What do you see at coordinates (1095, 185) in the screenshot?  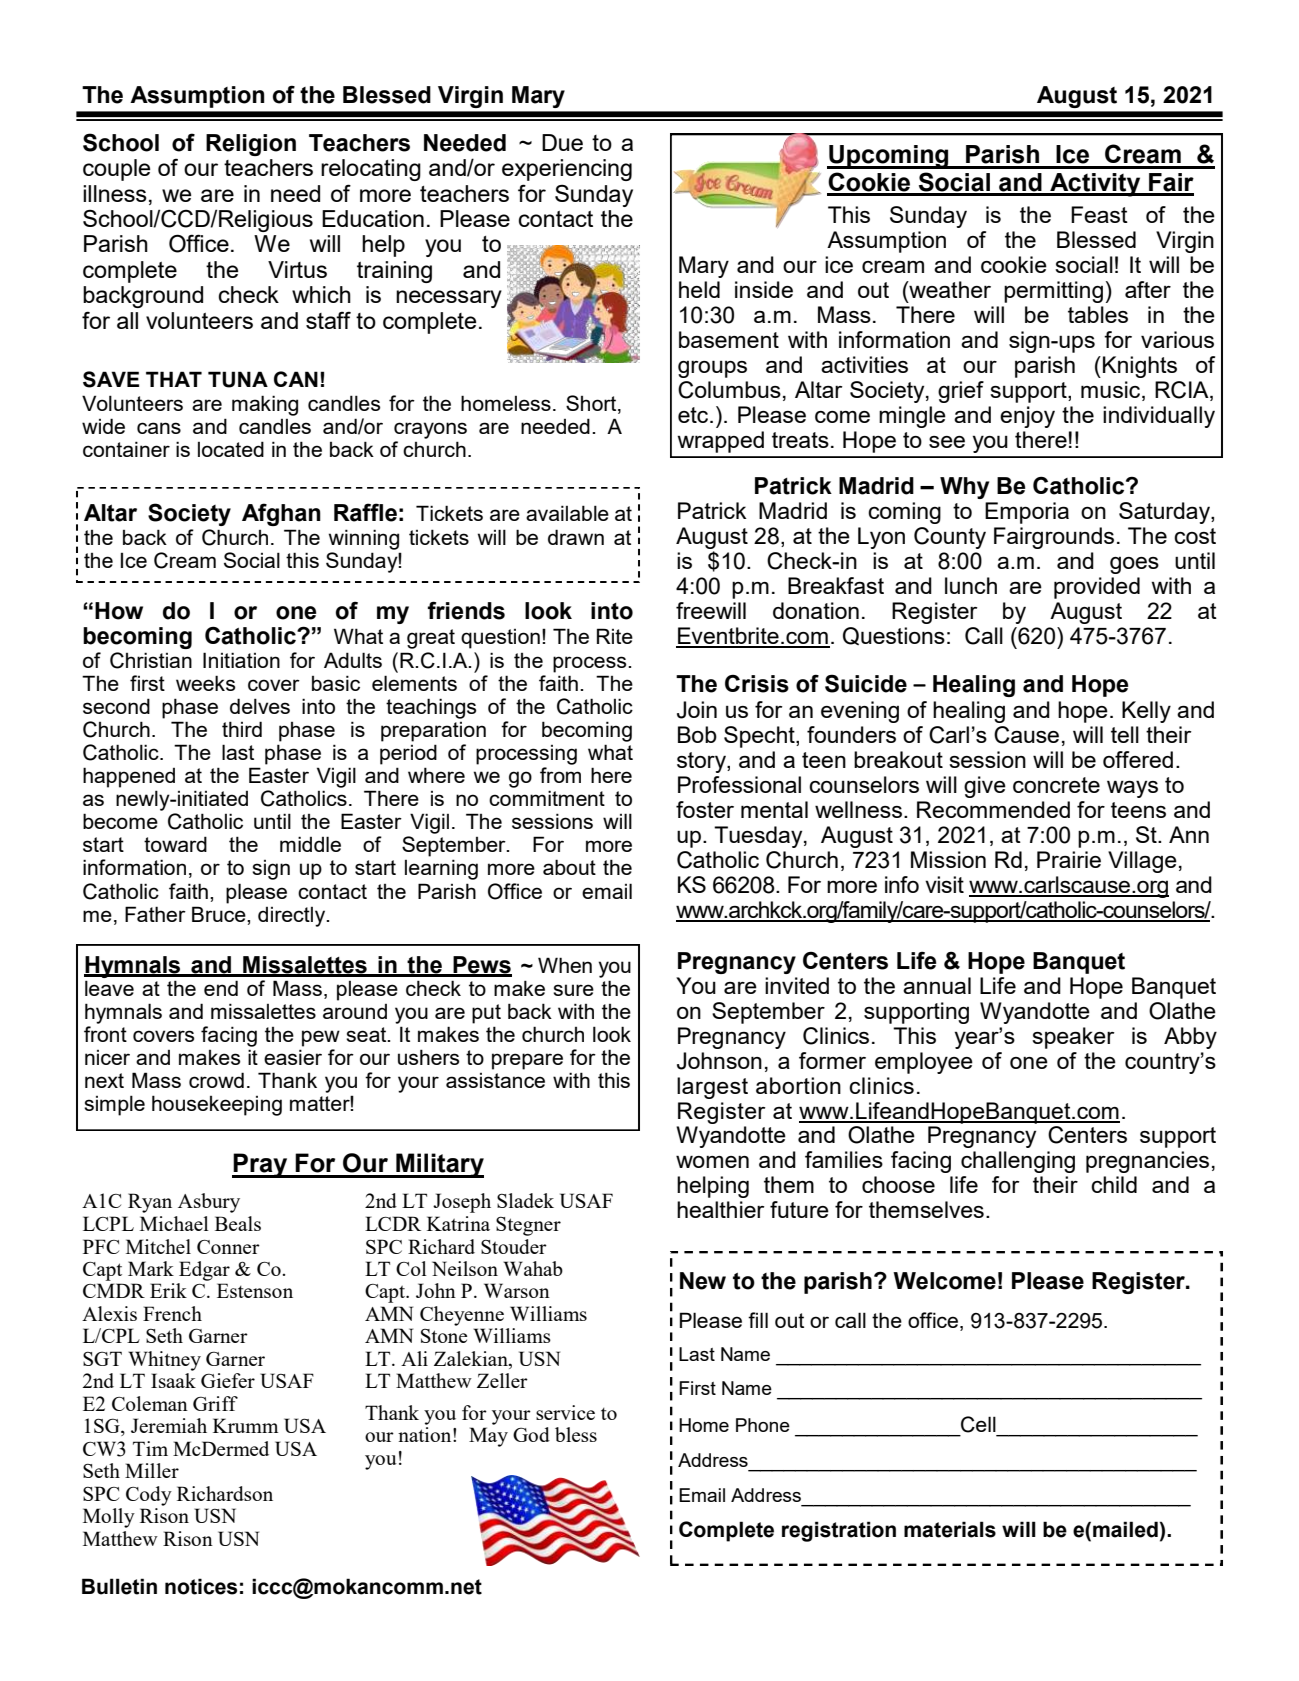 I see `Activity` at bounding box center [1095, 185].
